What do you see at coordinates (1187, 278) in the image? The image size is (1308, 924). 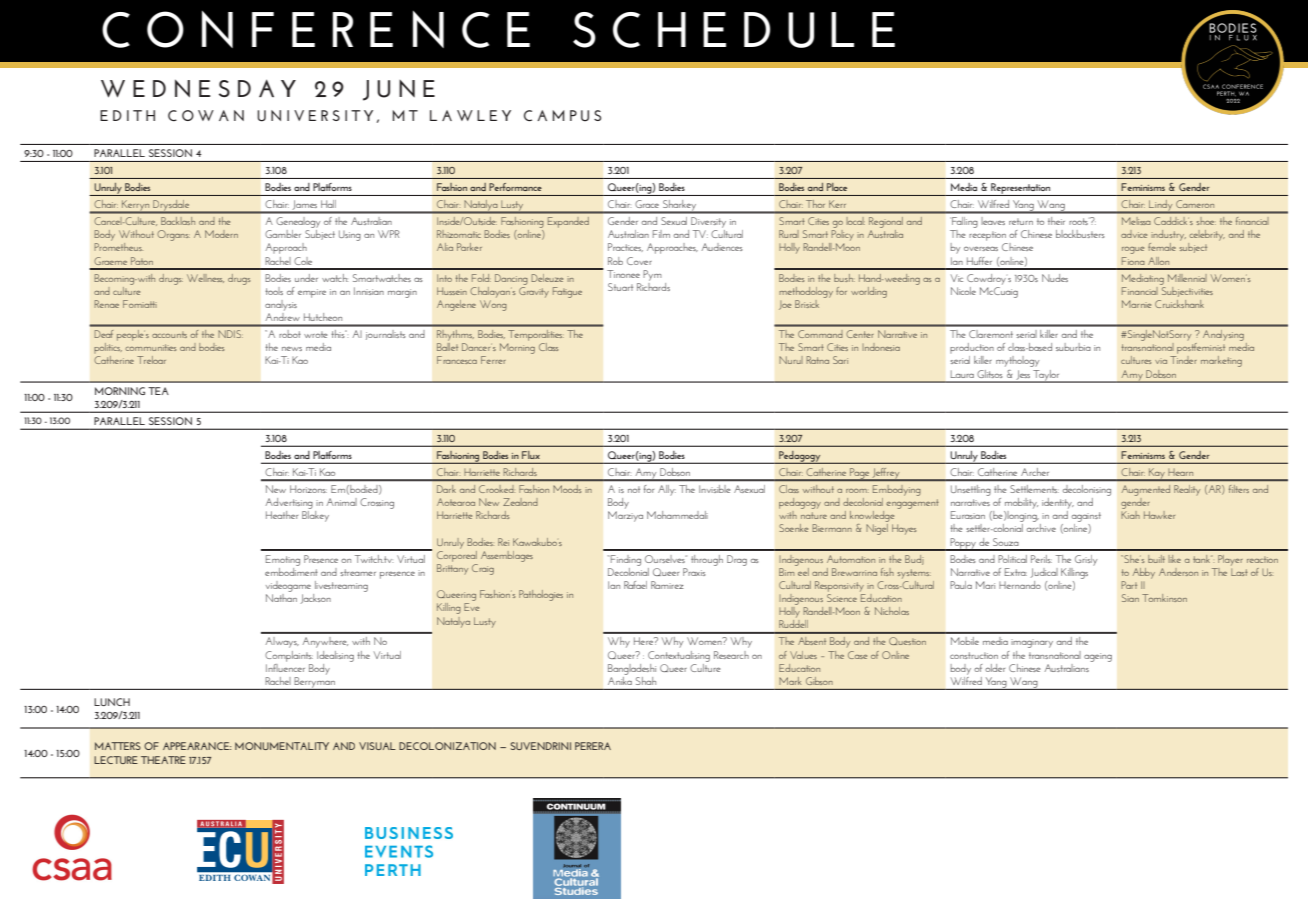 I see `Millennial` at bounding box center [1187, 278].
